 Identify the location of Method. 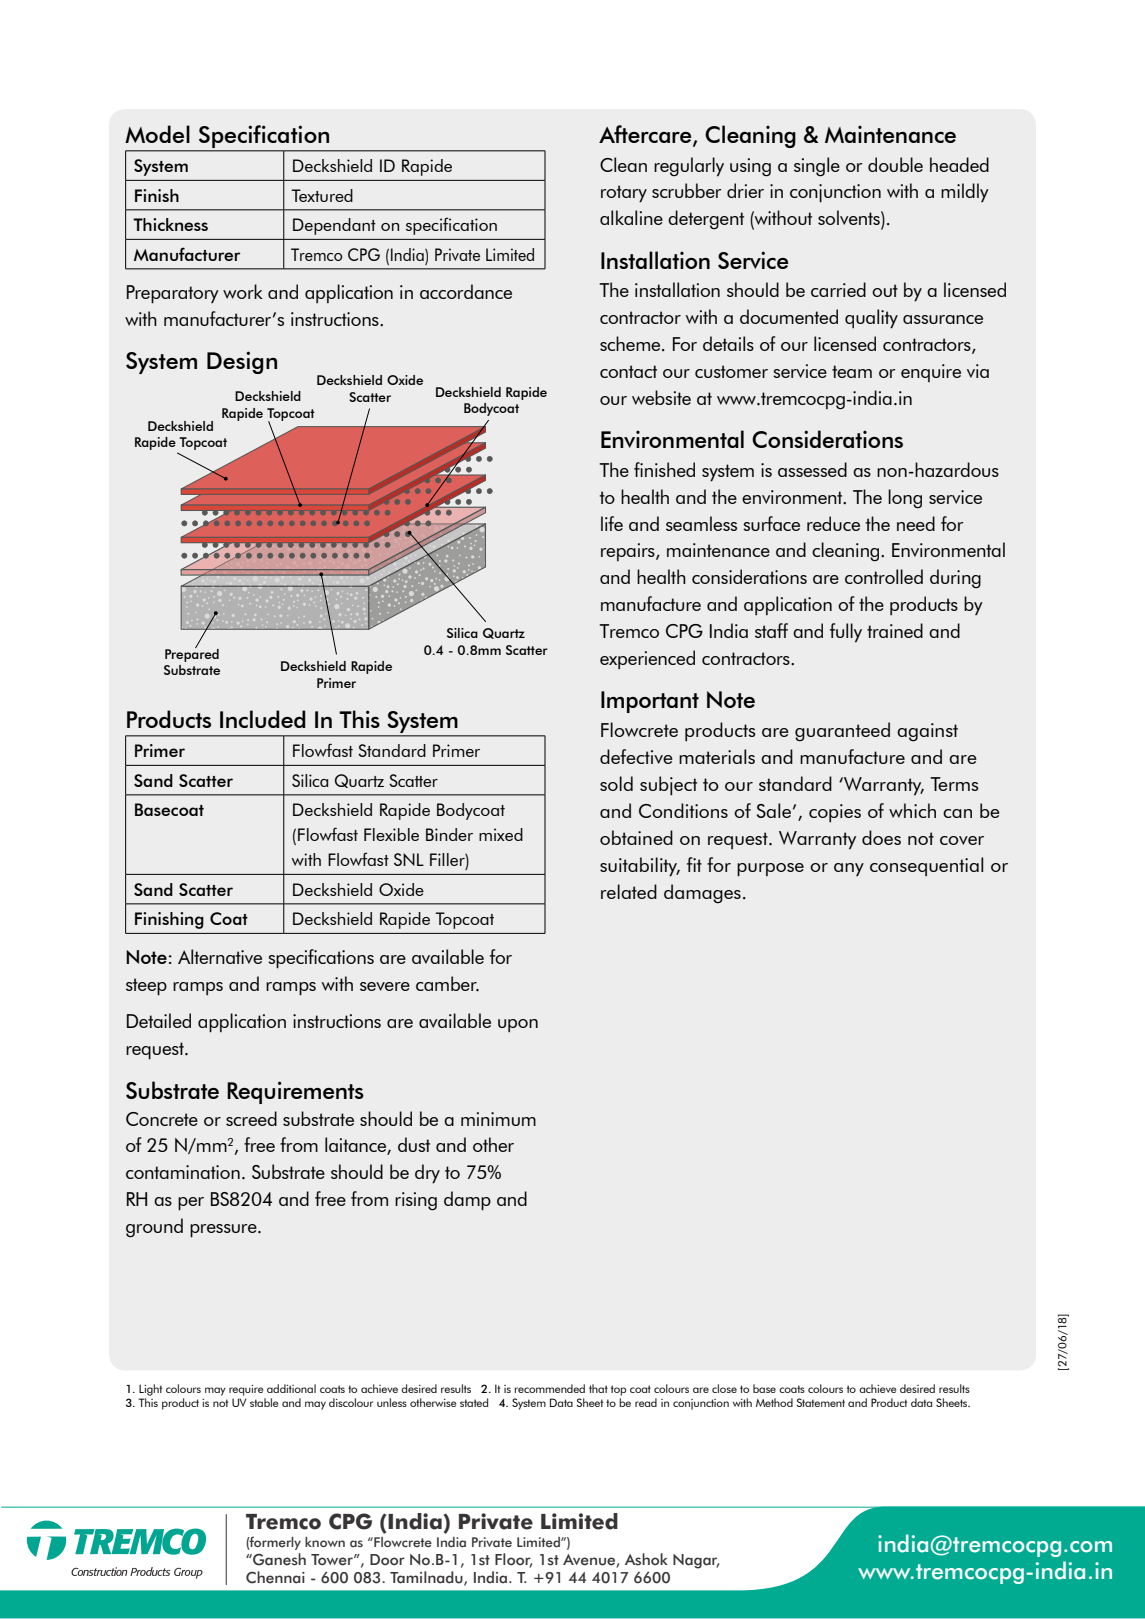
(774, 1402).
